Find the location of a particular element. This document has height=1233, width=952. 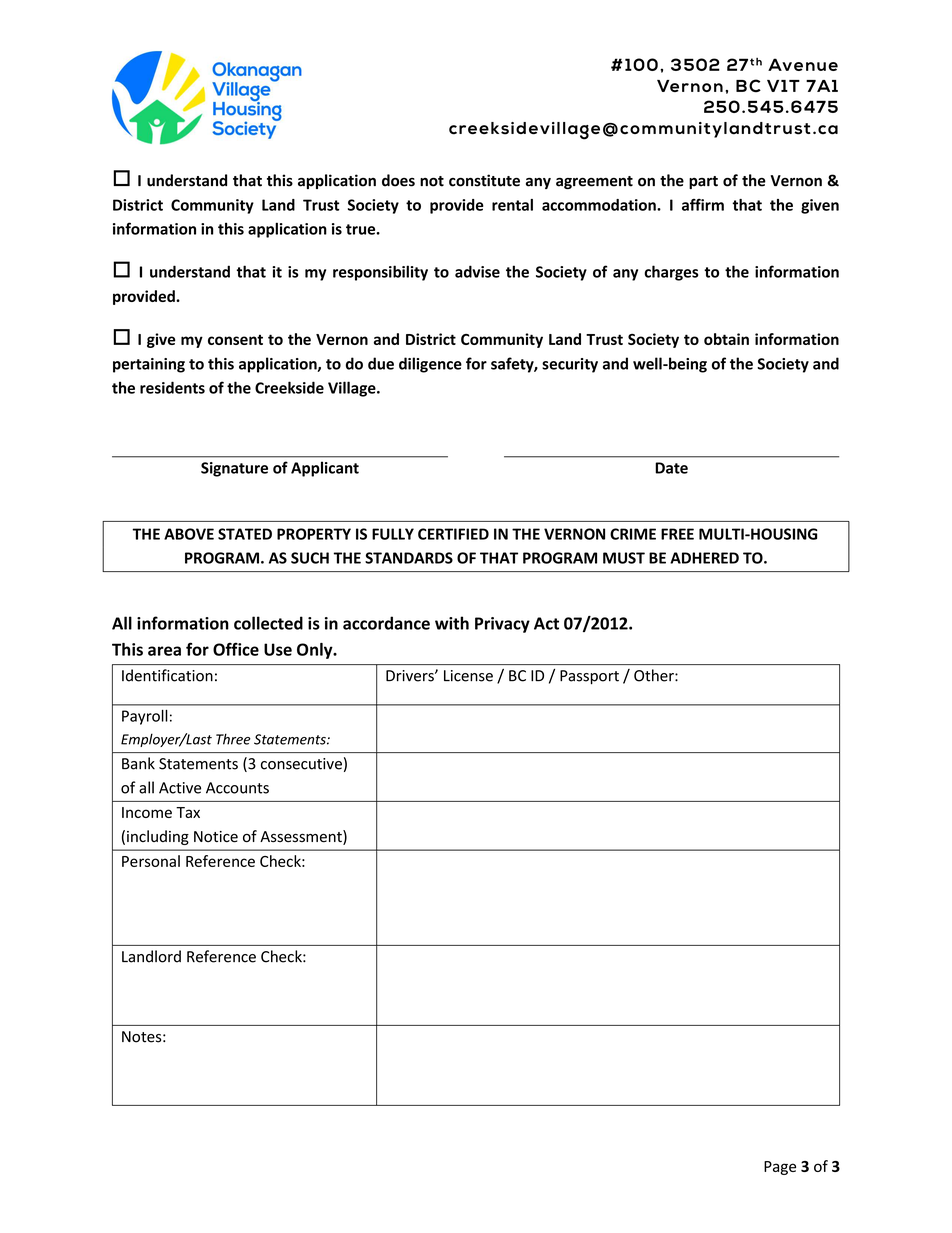

Office is located at coordinates (236, 649).
